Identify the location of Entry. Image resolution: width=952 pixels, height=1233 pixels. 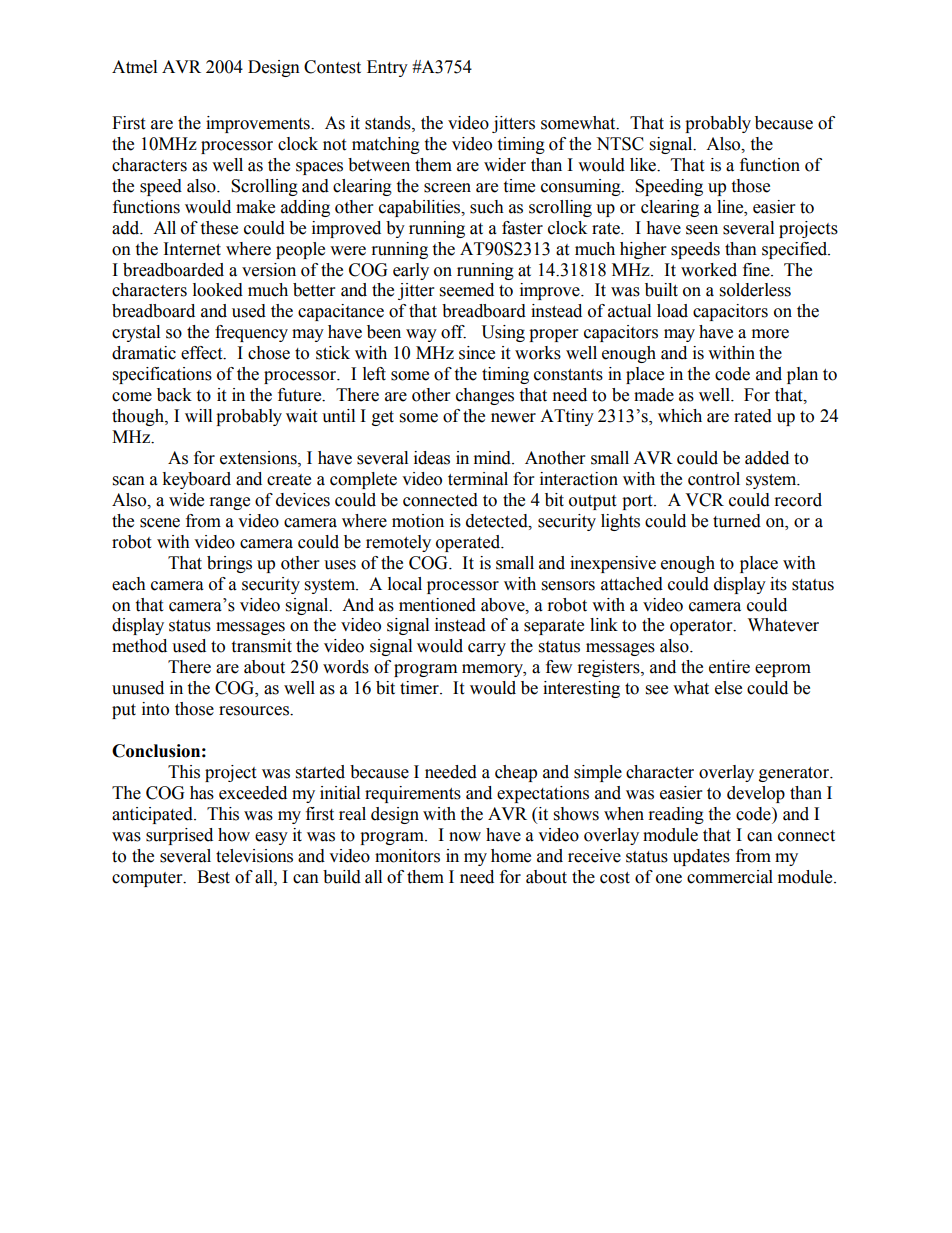
(387, 68).
